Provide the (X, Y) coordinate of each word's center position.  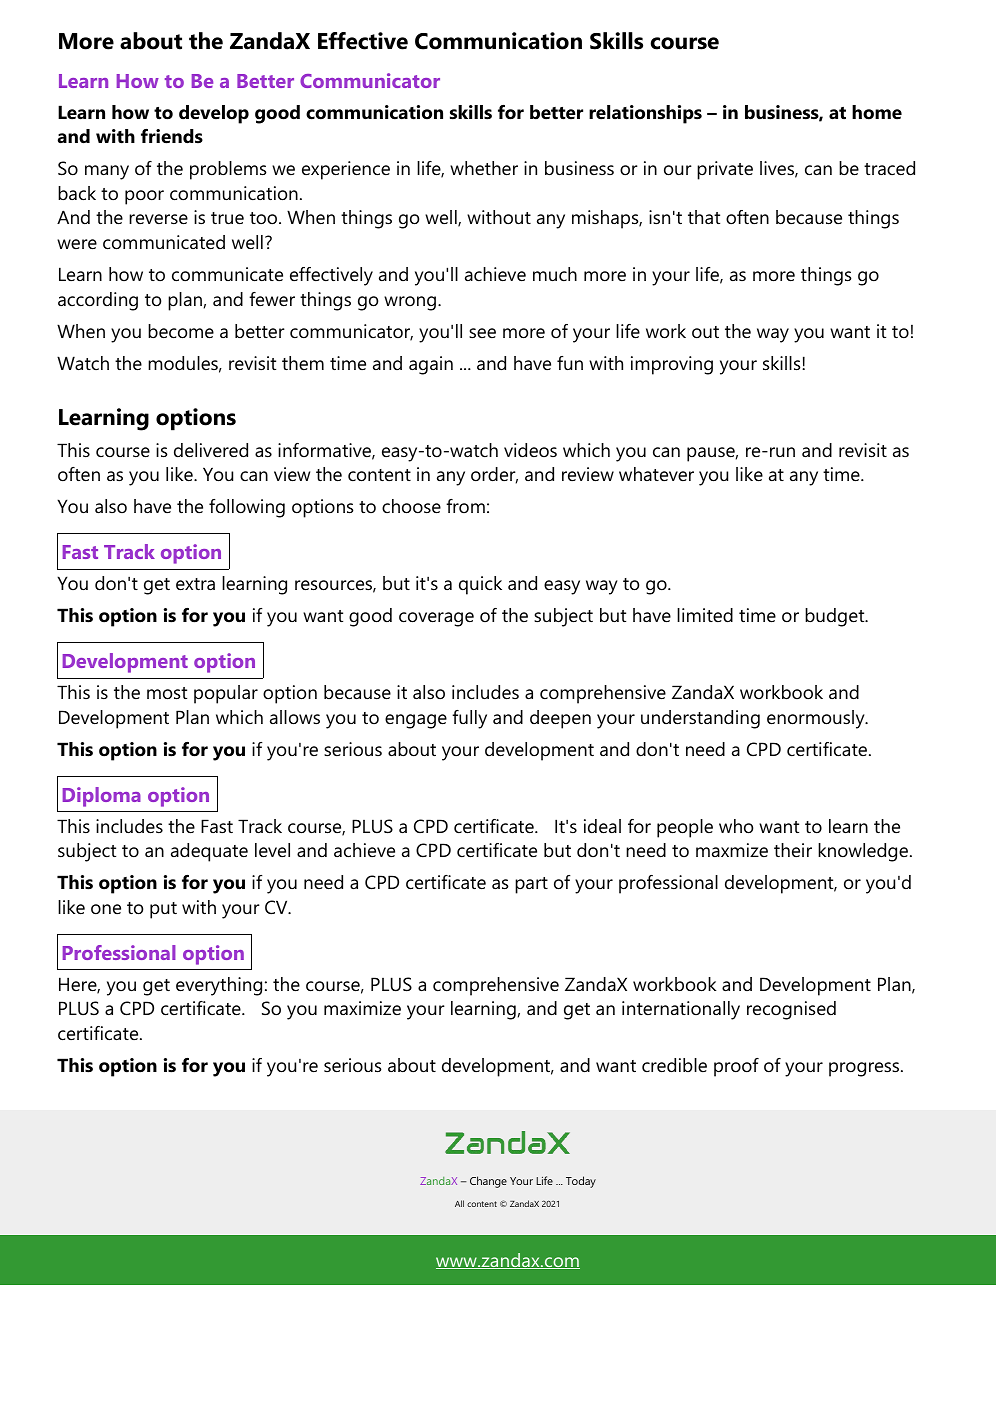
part (531, 885)
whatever (656, 474)
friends (172, 136)
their (793, 850)
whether (484, 168)
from (465, 506)
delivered (211, 450)
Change (488, 1182)
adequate (209, 852)
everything (219, 986)
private (725, 170)
